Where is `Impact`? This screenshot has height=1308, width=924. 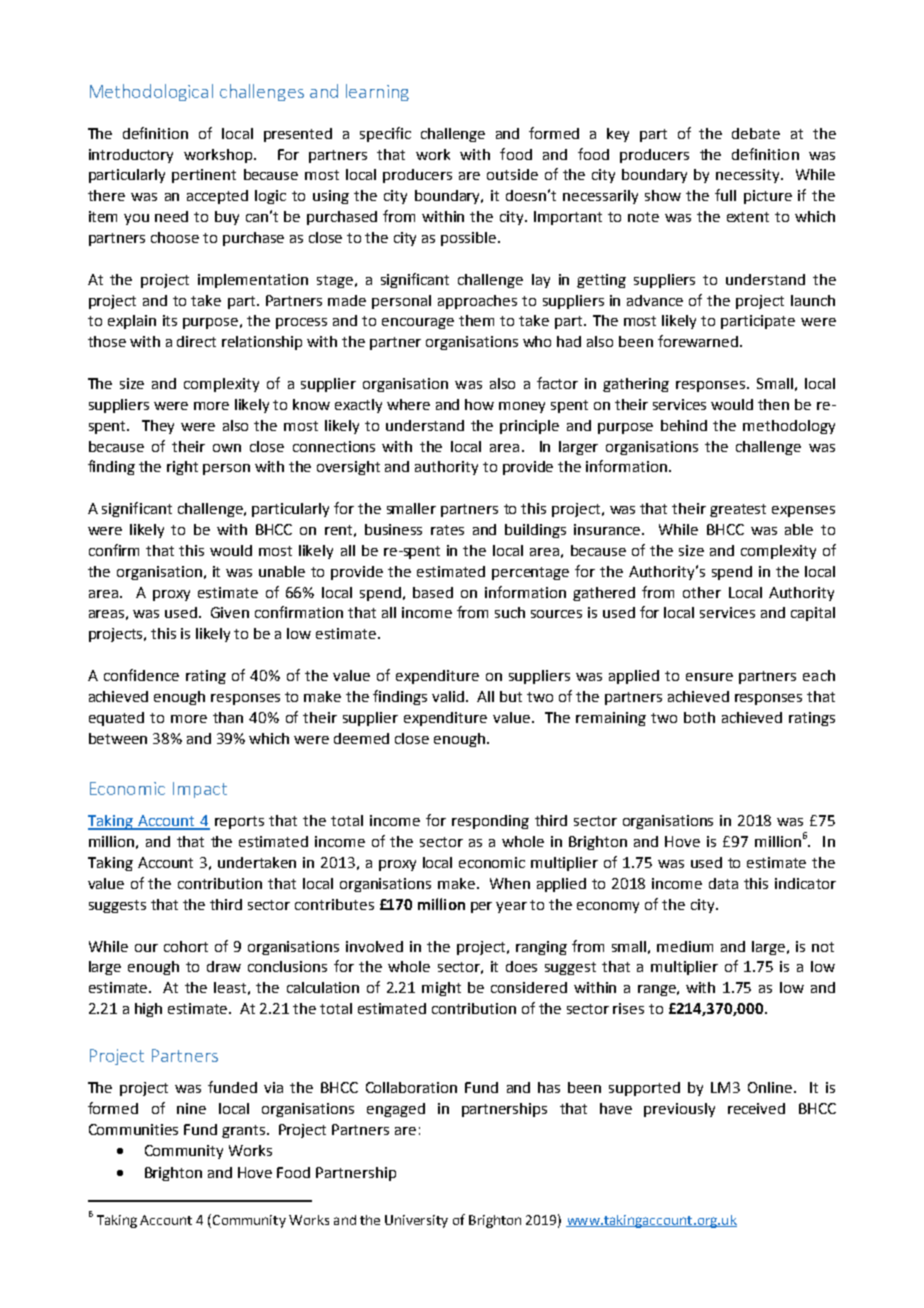 Impact is located at coordinates (200, 790).
